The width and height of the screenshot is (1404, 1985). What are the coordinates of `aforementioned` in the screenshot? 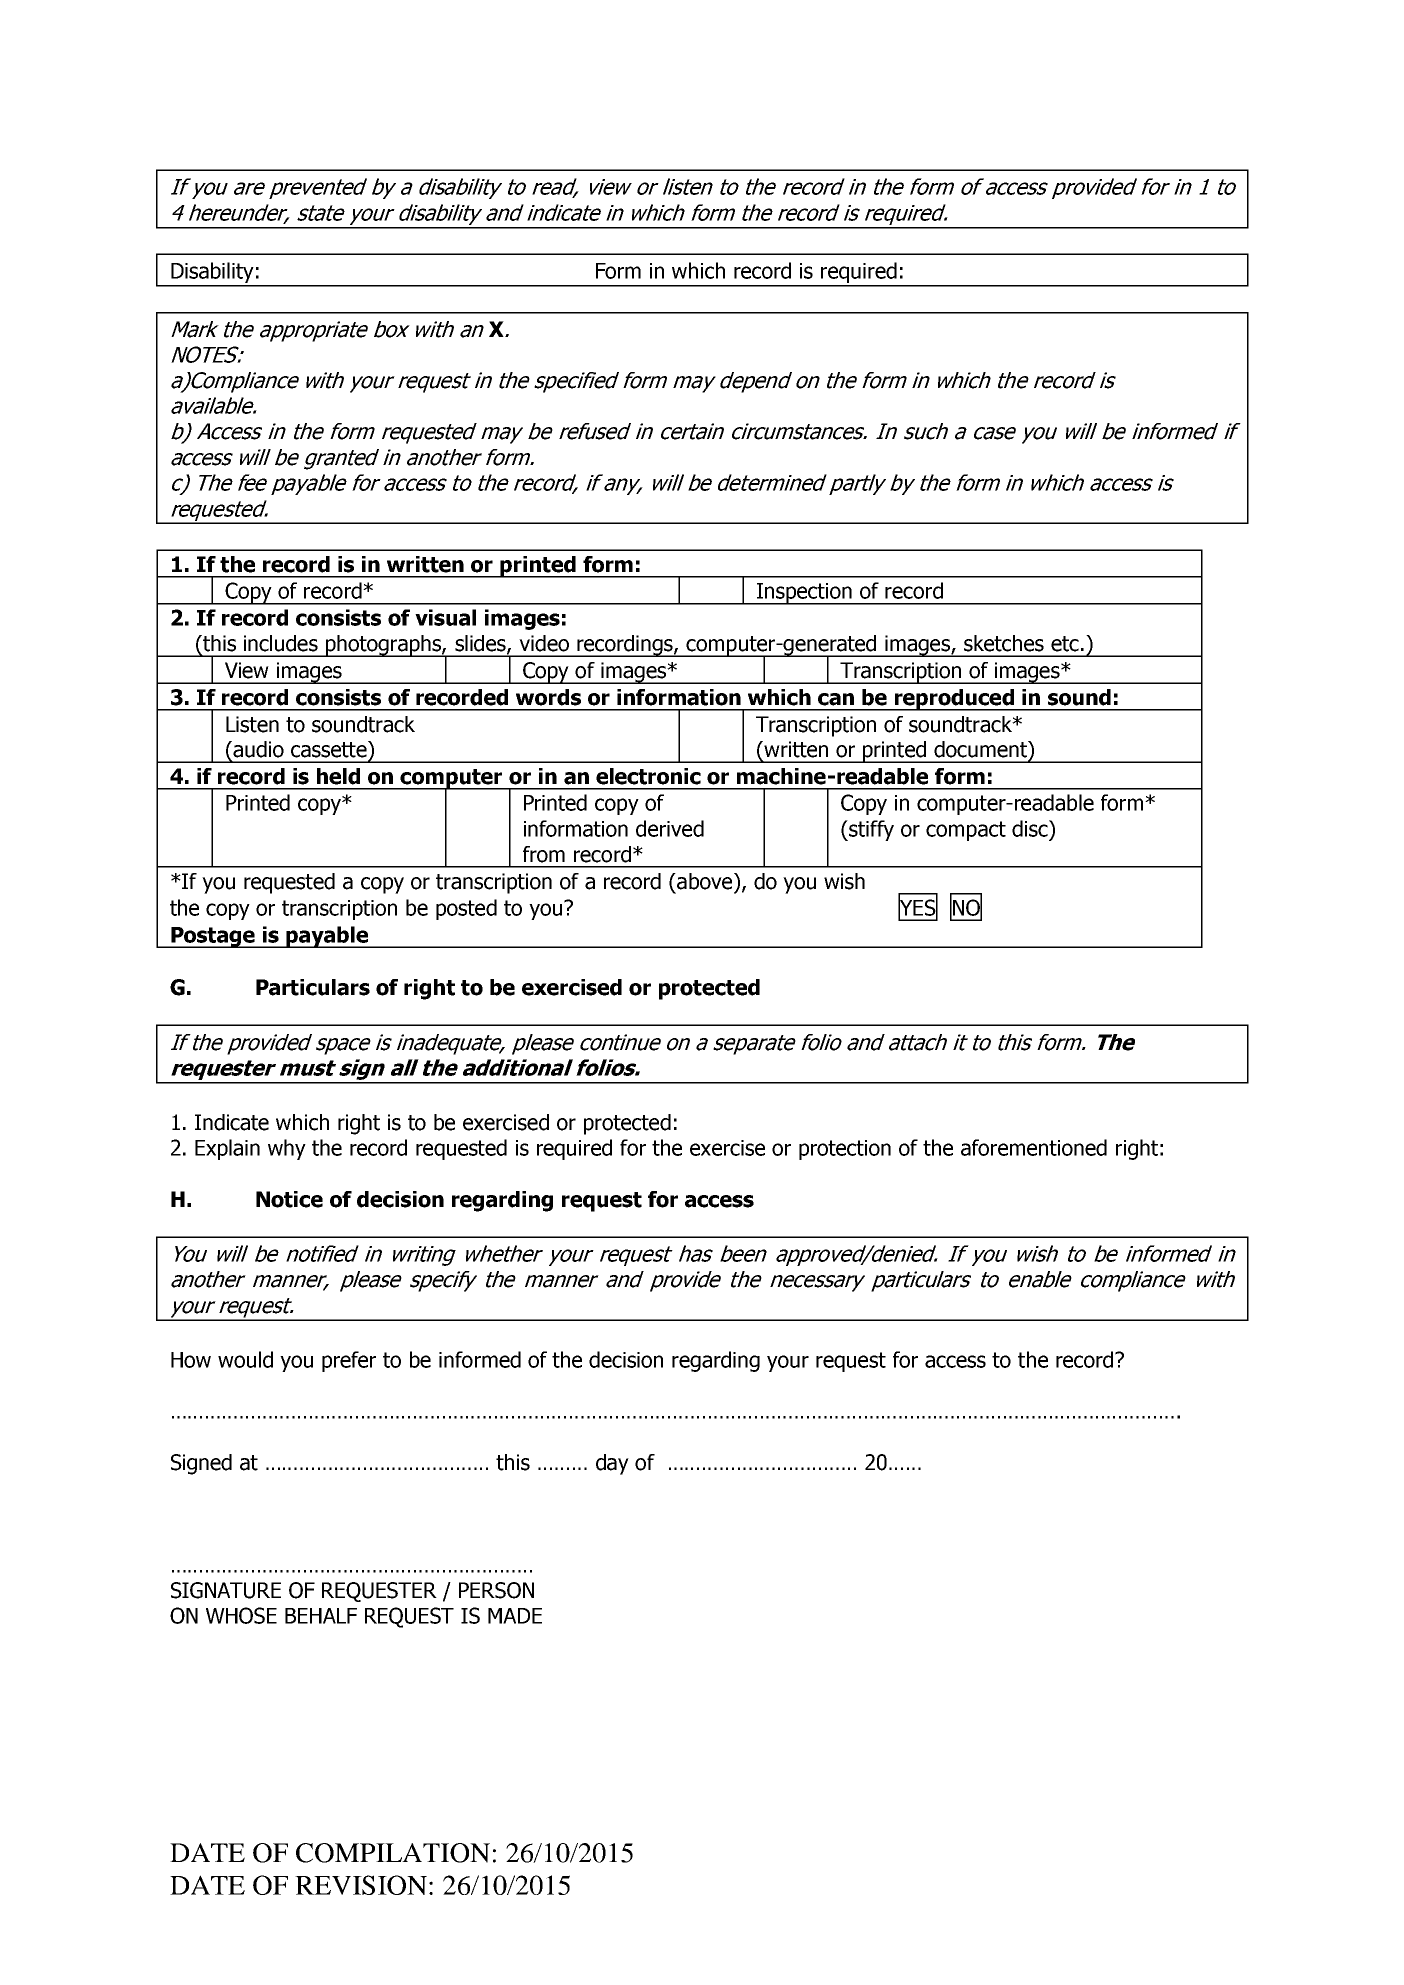 It's located at (1034, 1147).
